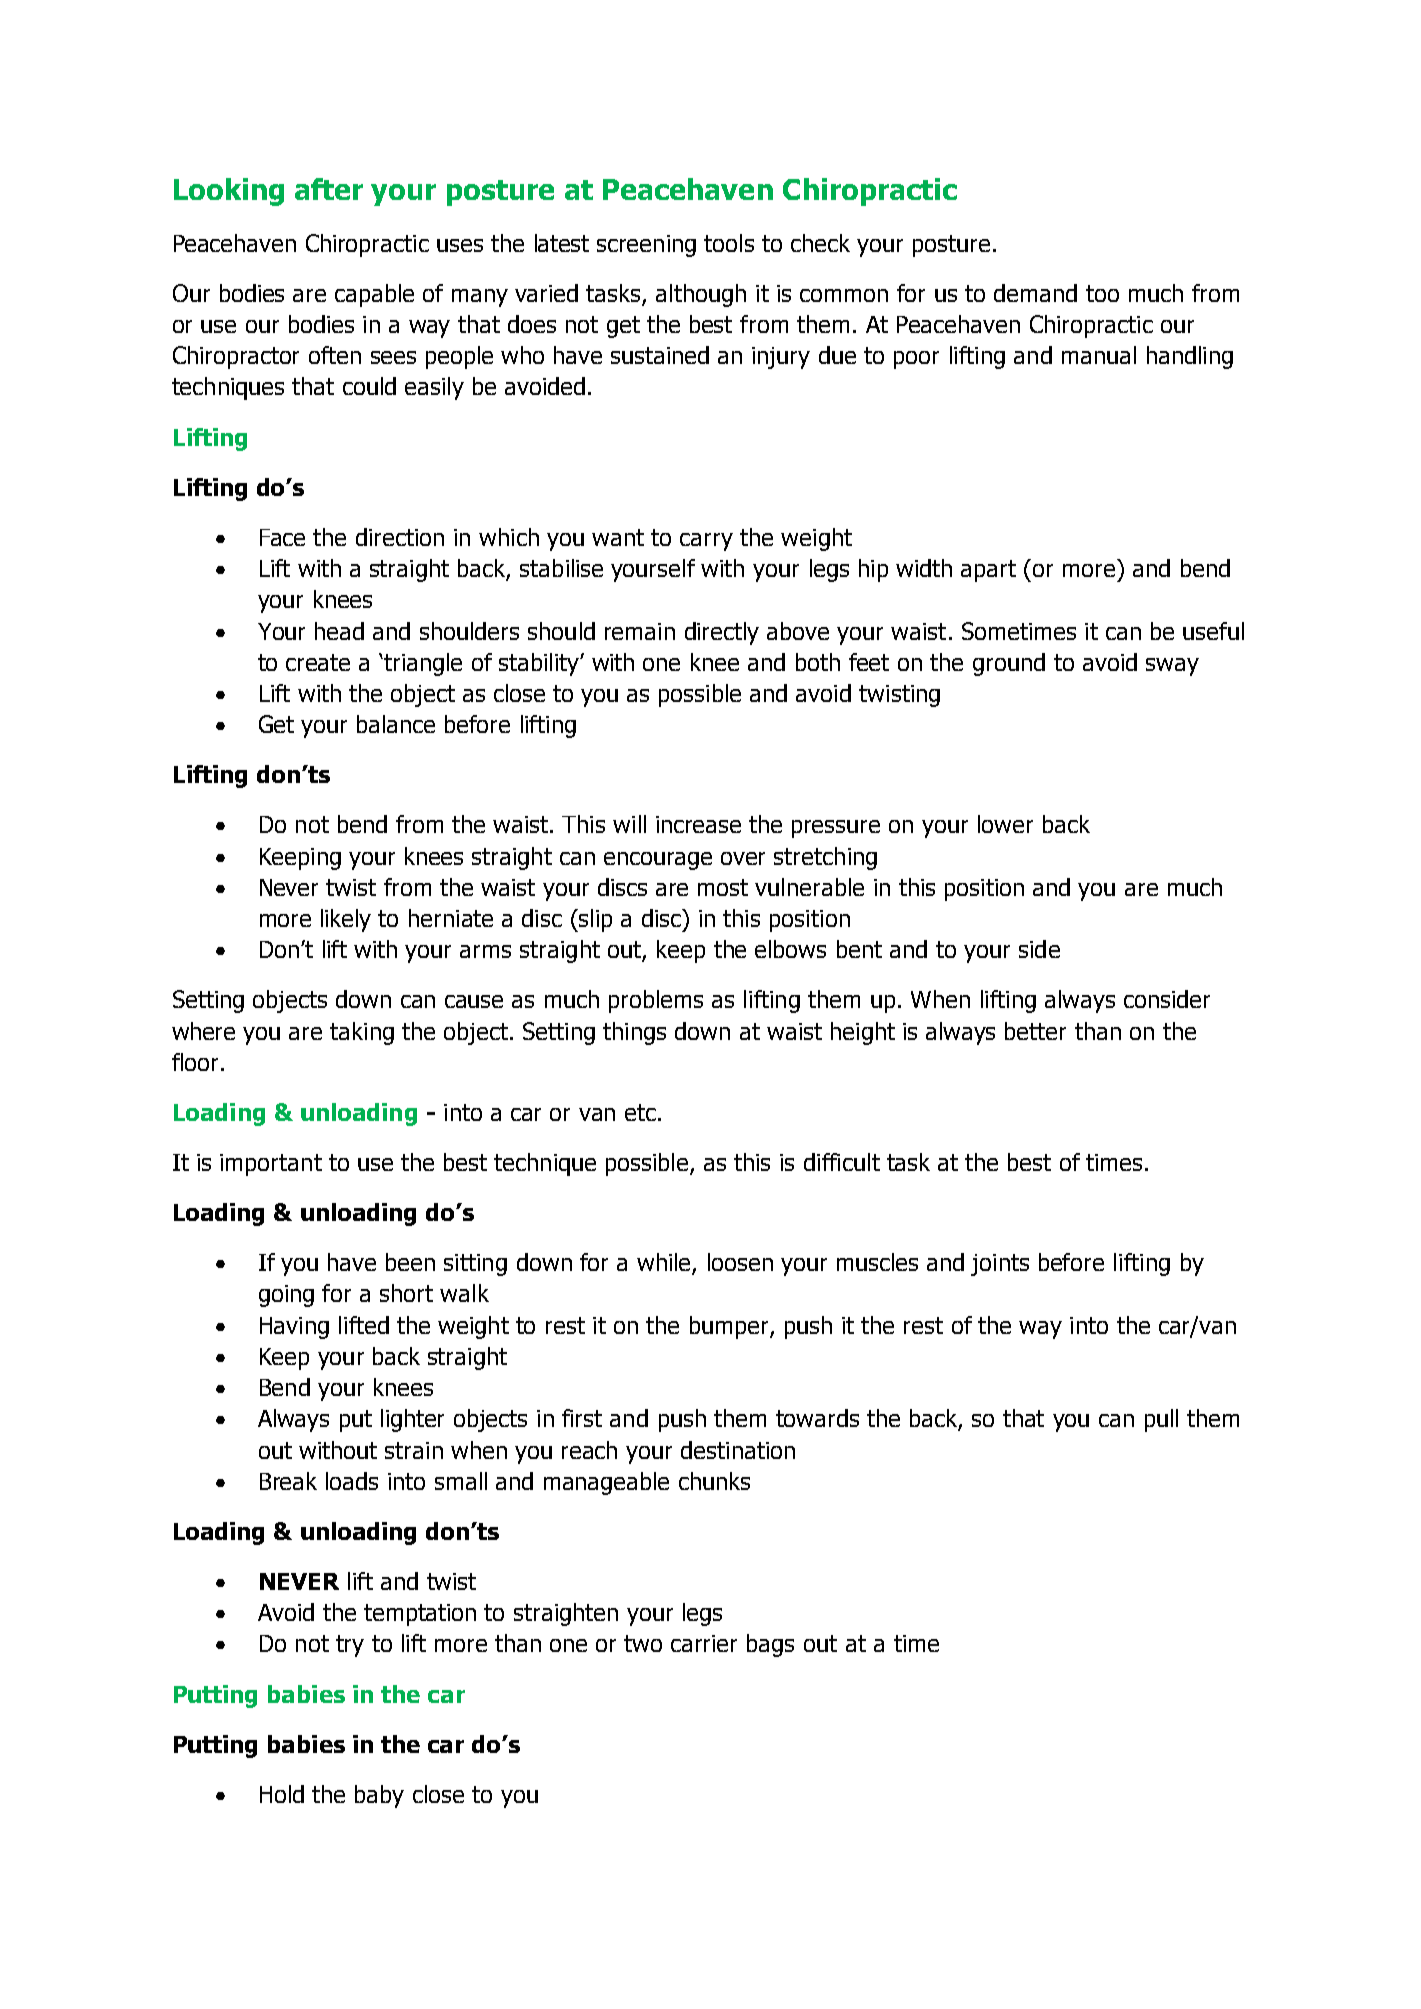  I want to click on better, so click(1035, 1031).
